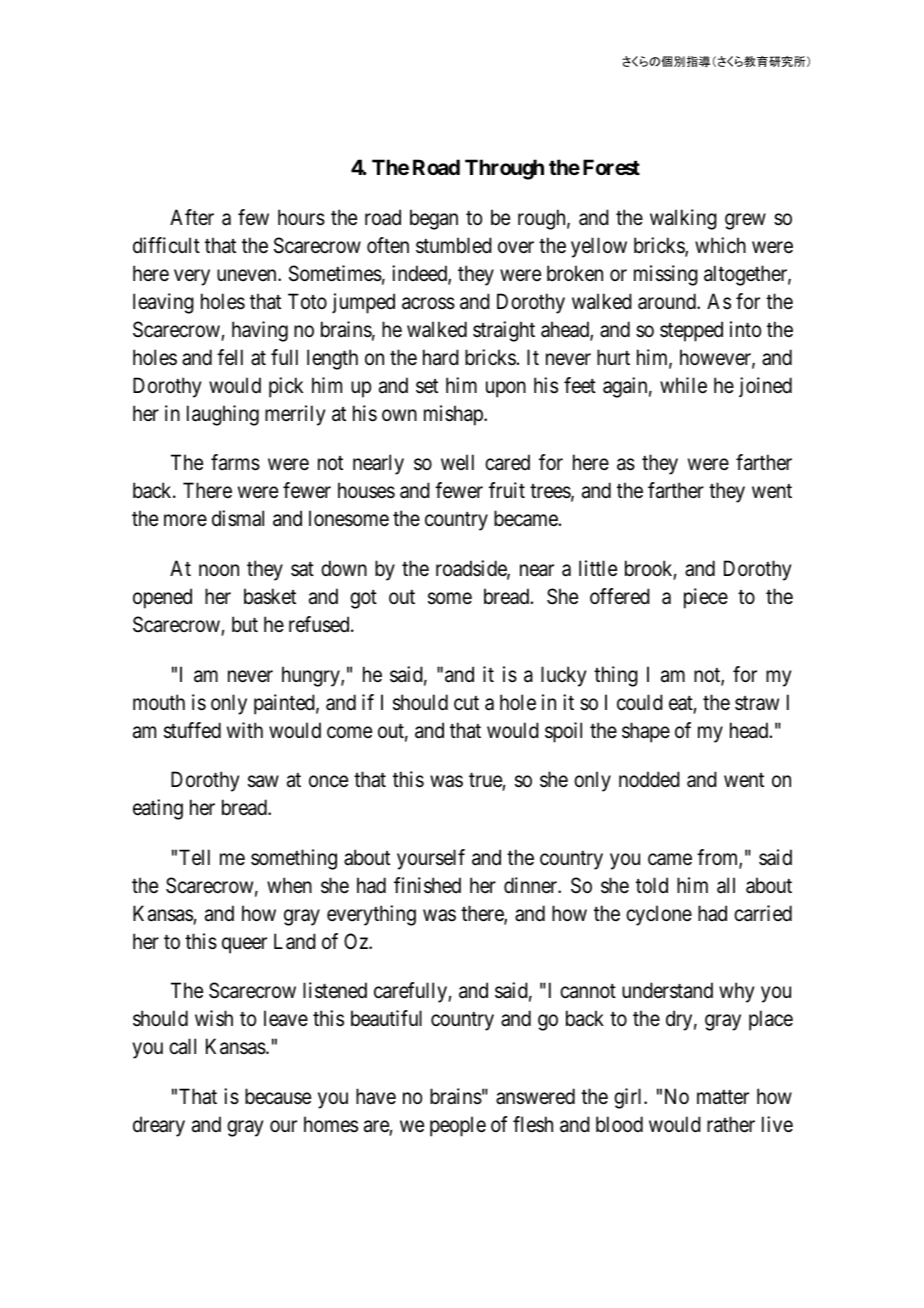 The width and height of the screenshot is (924, 1308). What do you see at coordinates (278, 1096) in the screenshot?
I see `because` at bounding box center [278, 1096].
